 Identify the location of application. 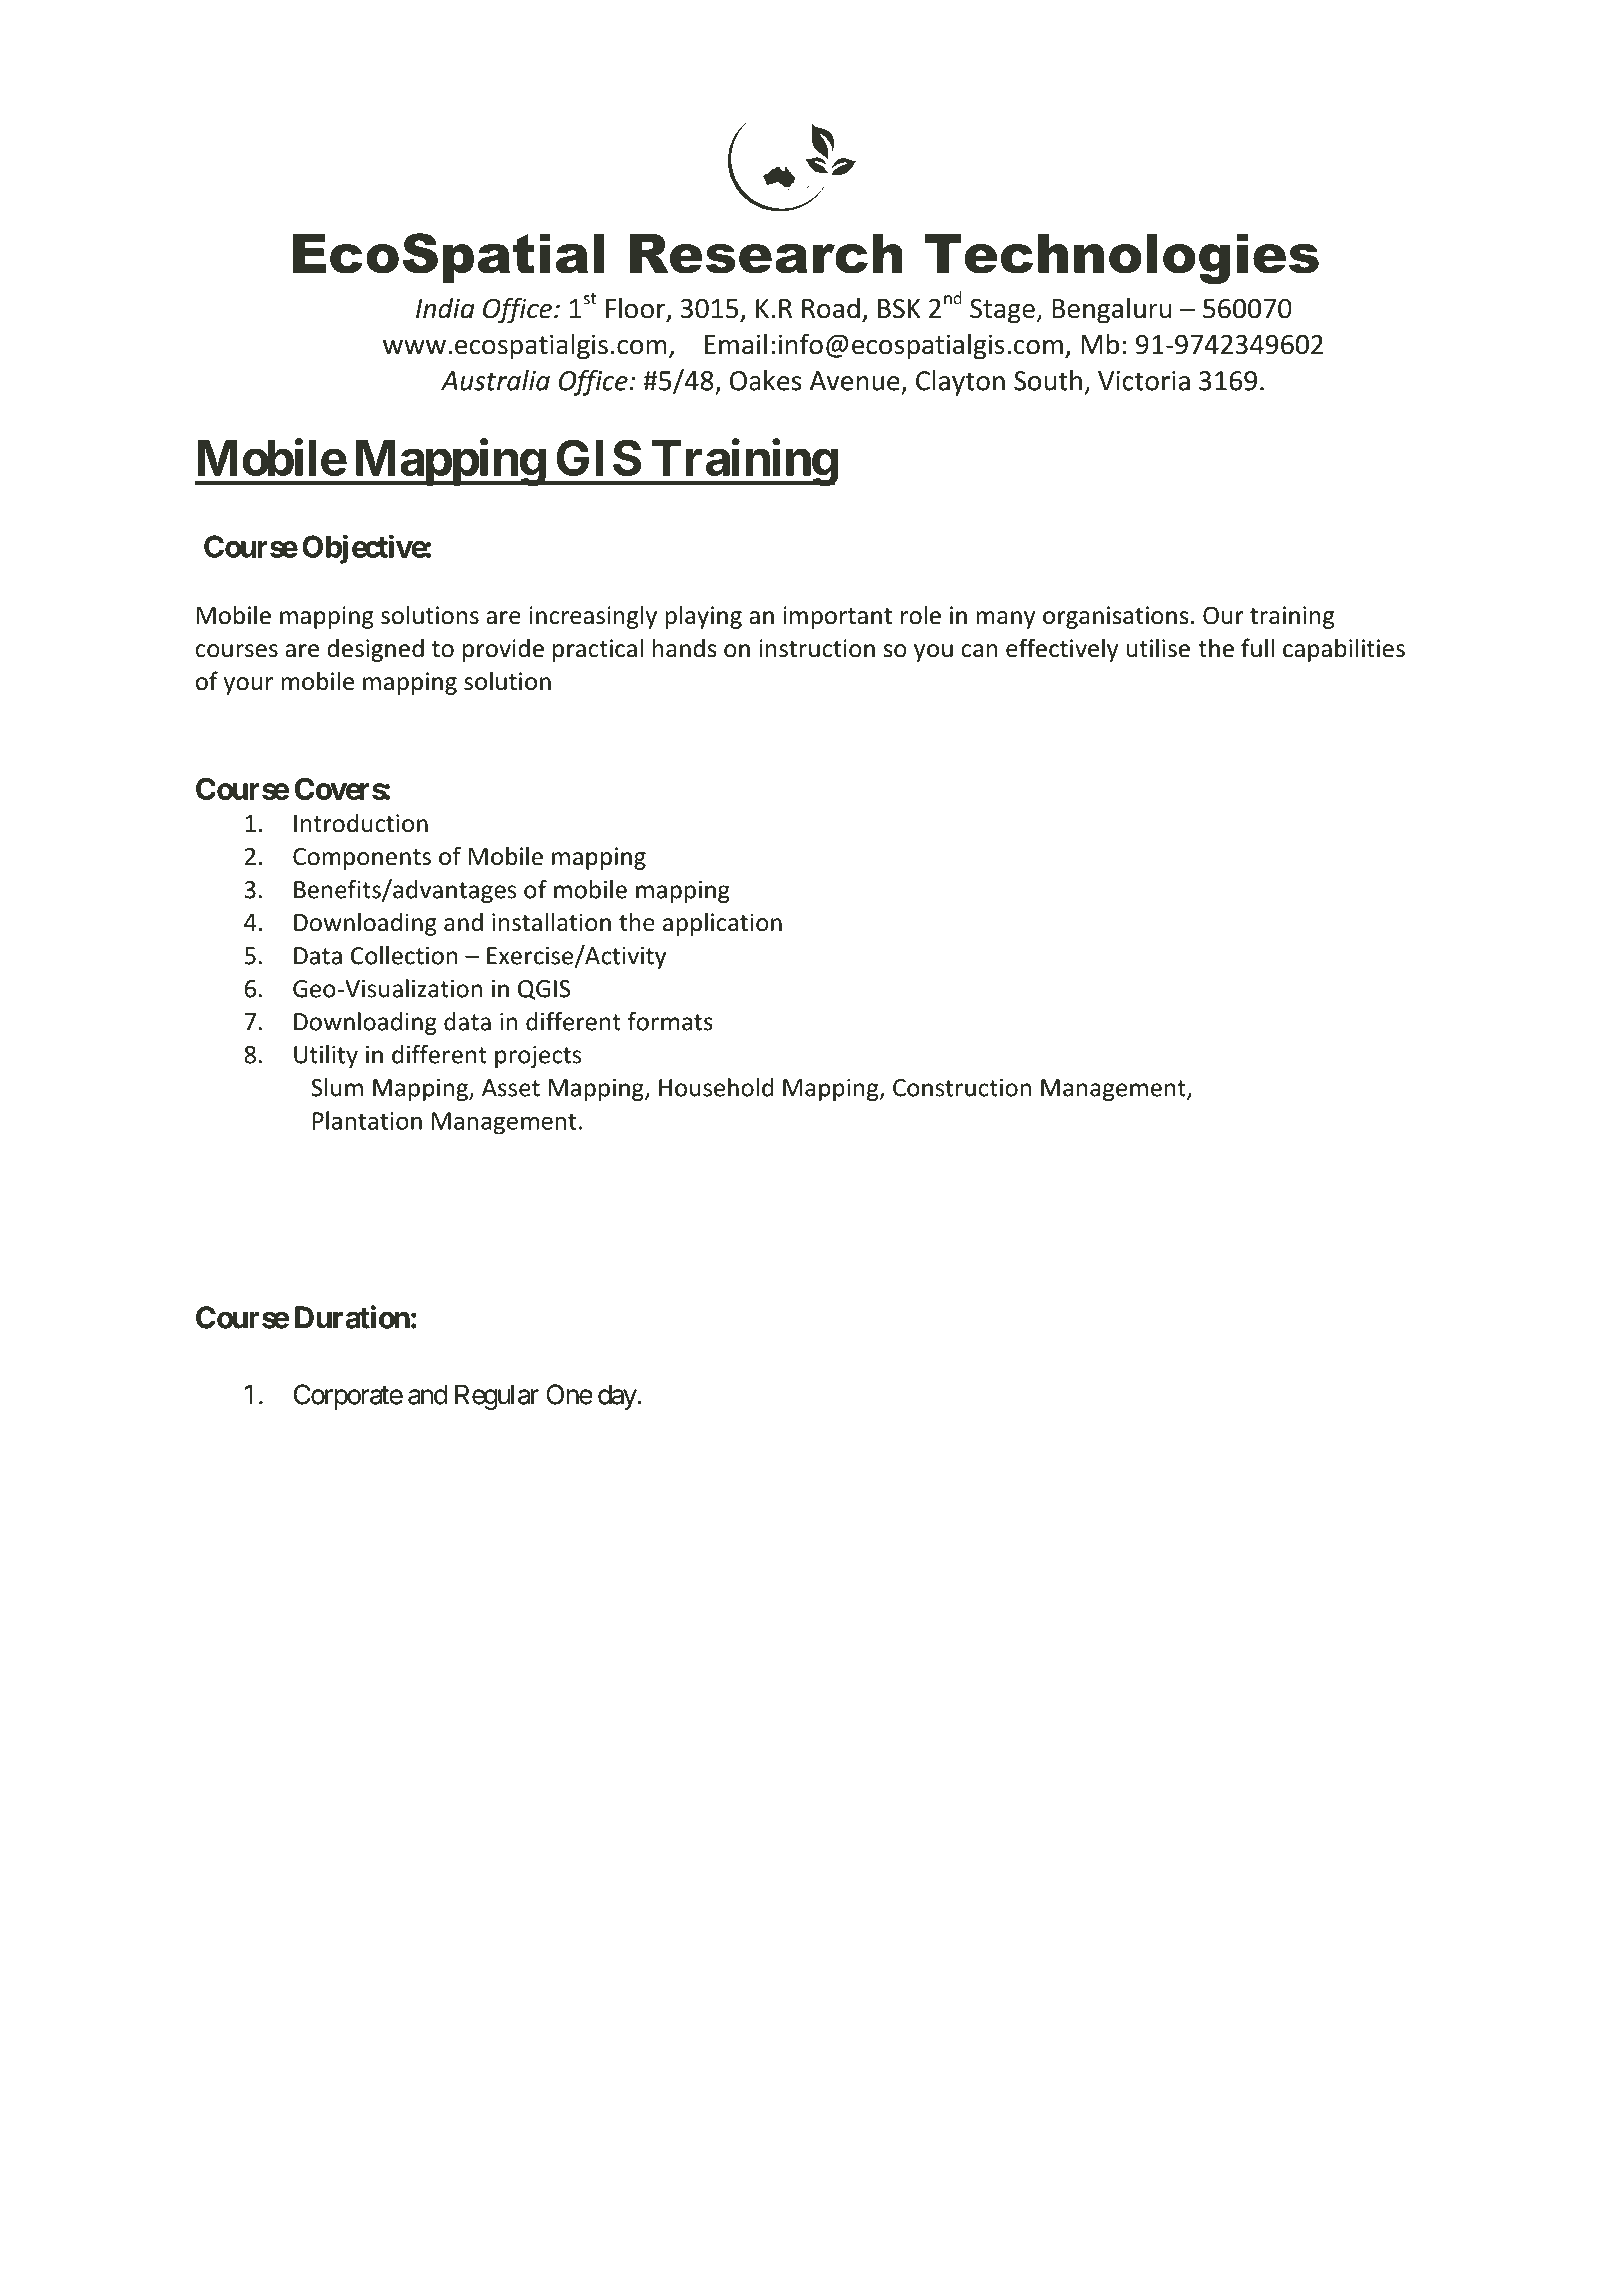
(722, 924).
